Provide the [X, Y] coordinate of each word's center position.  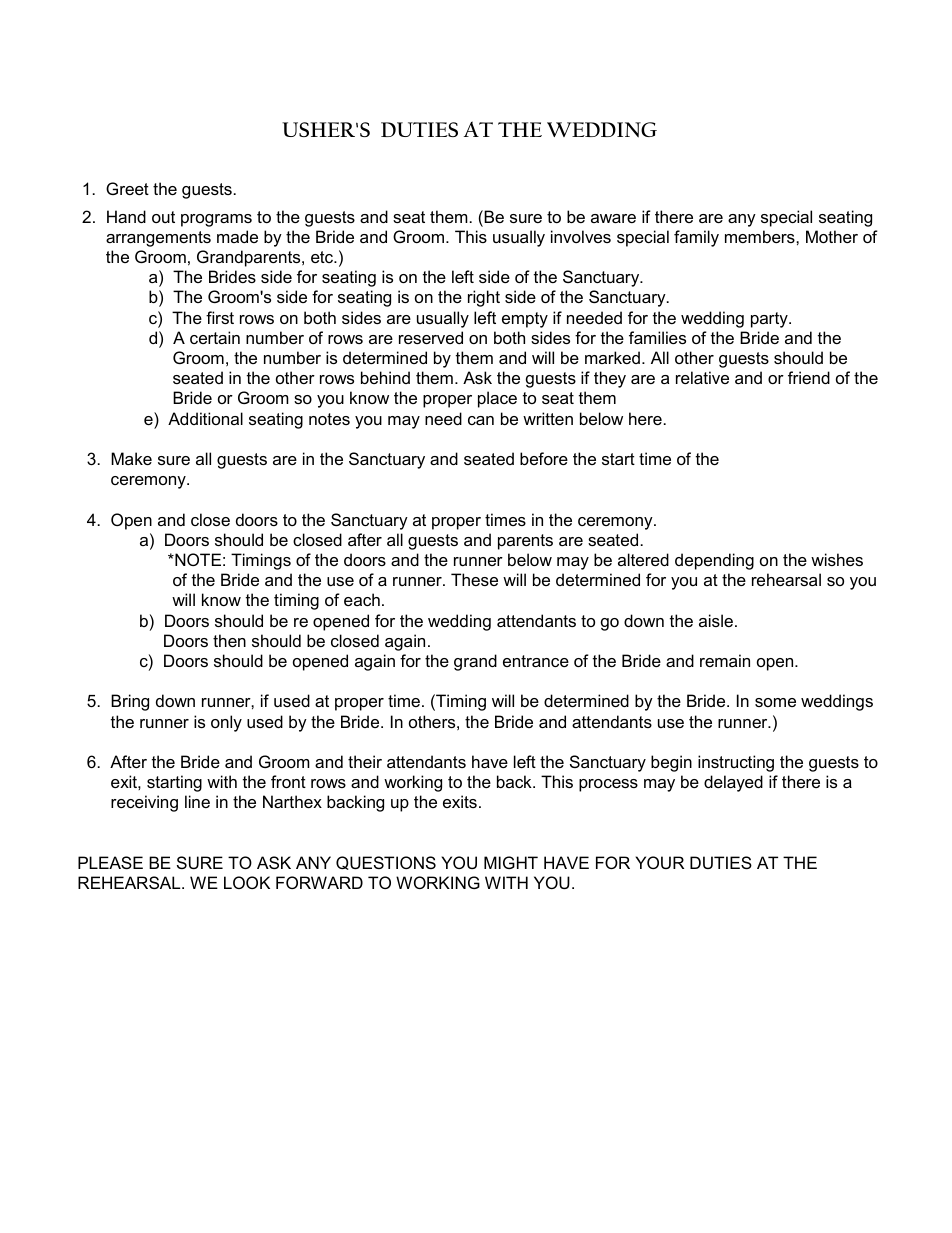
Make [131, 458]
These [474, 579]
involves [581, 236]
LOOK [247, 882]
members [761, 236]
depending [714, 561]
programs [216, 220]
